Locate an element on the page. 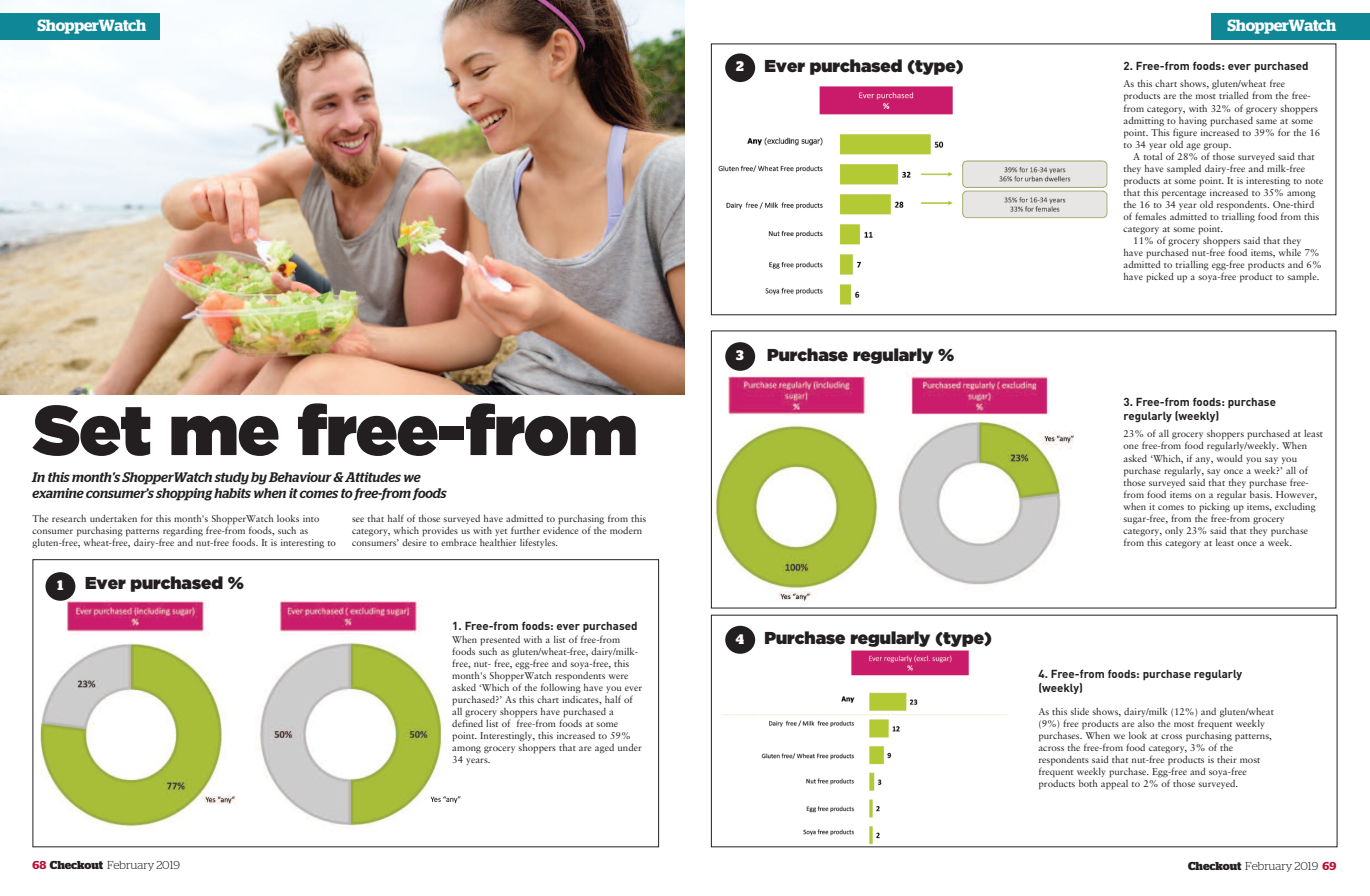 This document has width=1370, height=896. total is located at coordinates (1153, 156).
